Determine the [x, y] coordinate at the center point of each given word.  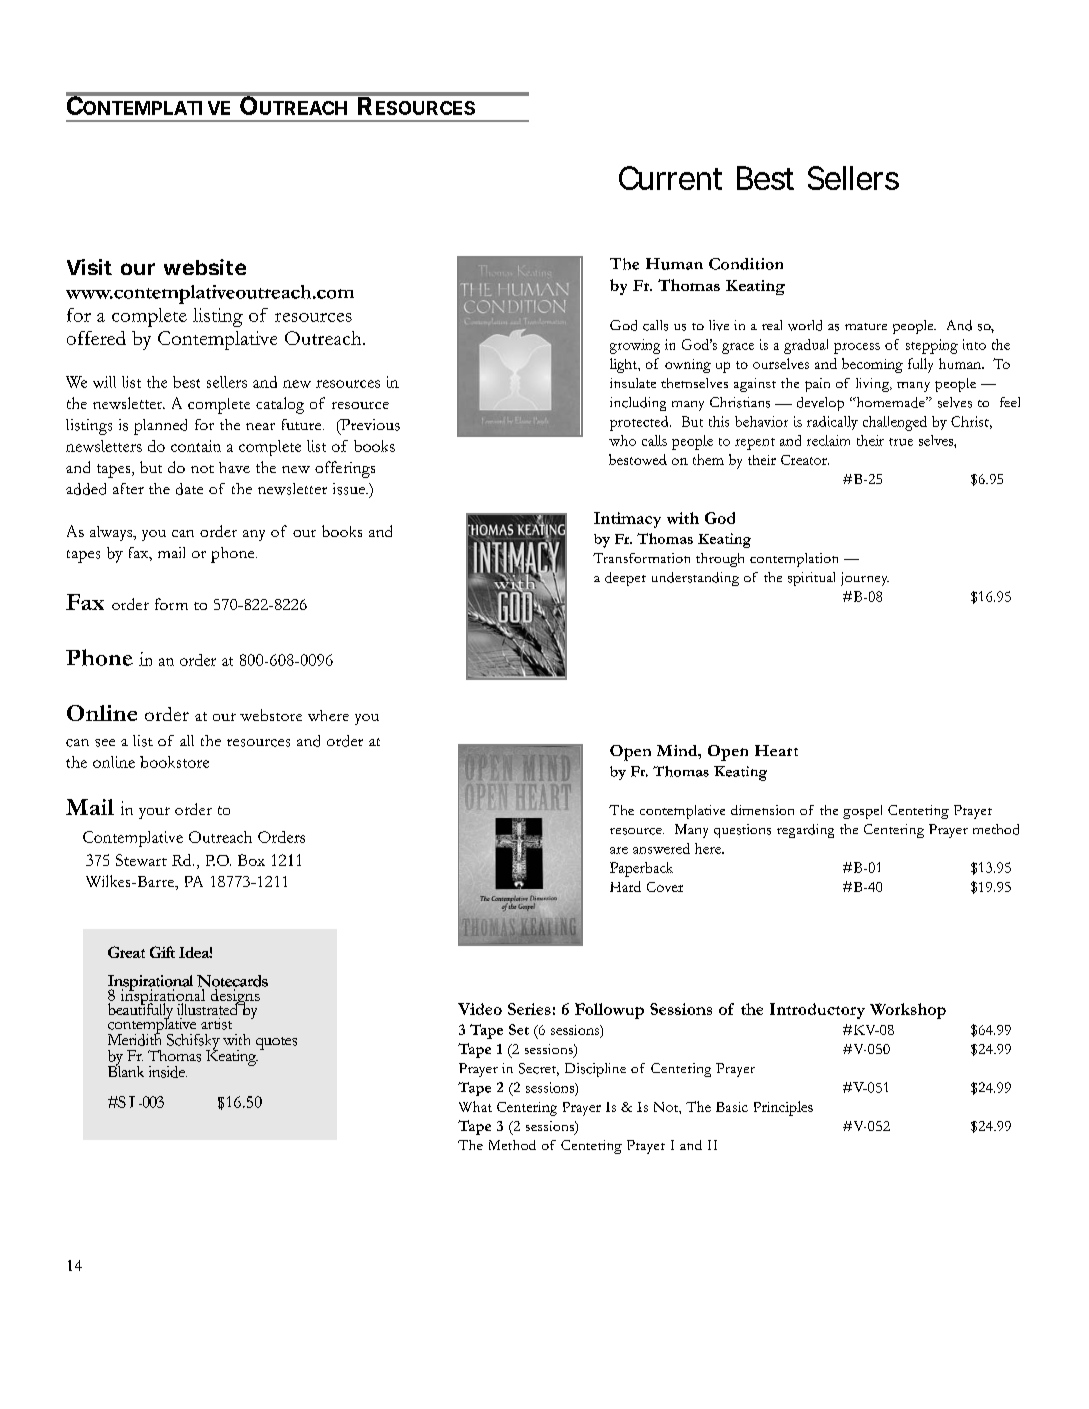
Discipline [595, 1070]
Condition [746, 264]
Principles [783, 1108]
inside [168, 1072]
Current [670, 178]
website [205, 267]
